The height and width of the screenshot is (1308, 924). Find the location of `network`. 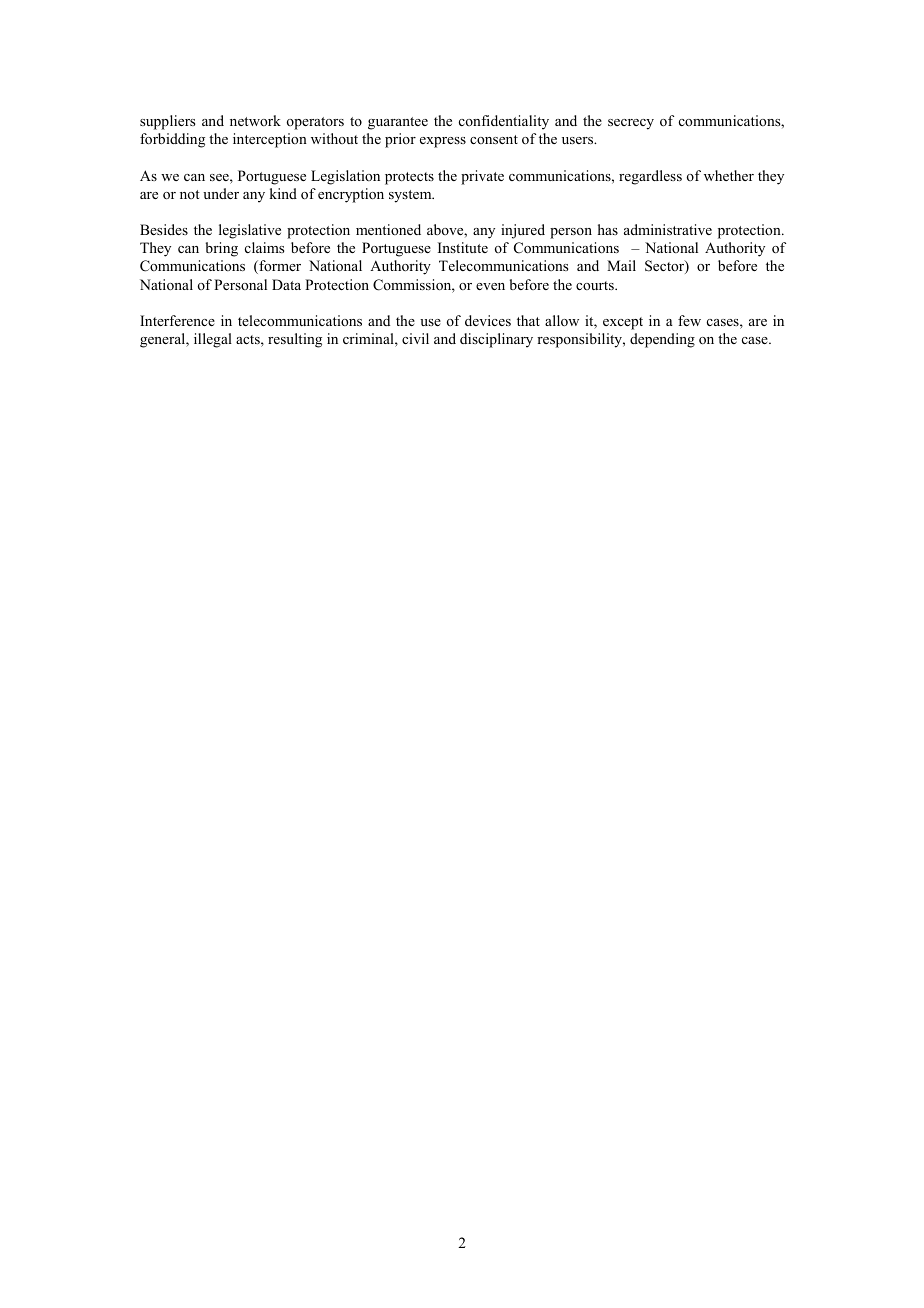

network is located at coordinates (255, 120).
